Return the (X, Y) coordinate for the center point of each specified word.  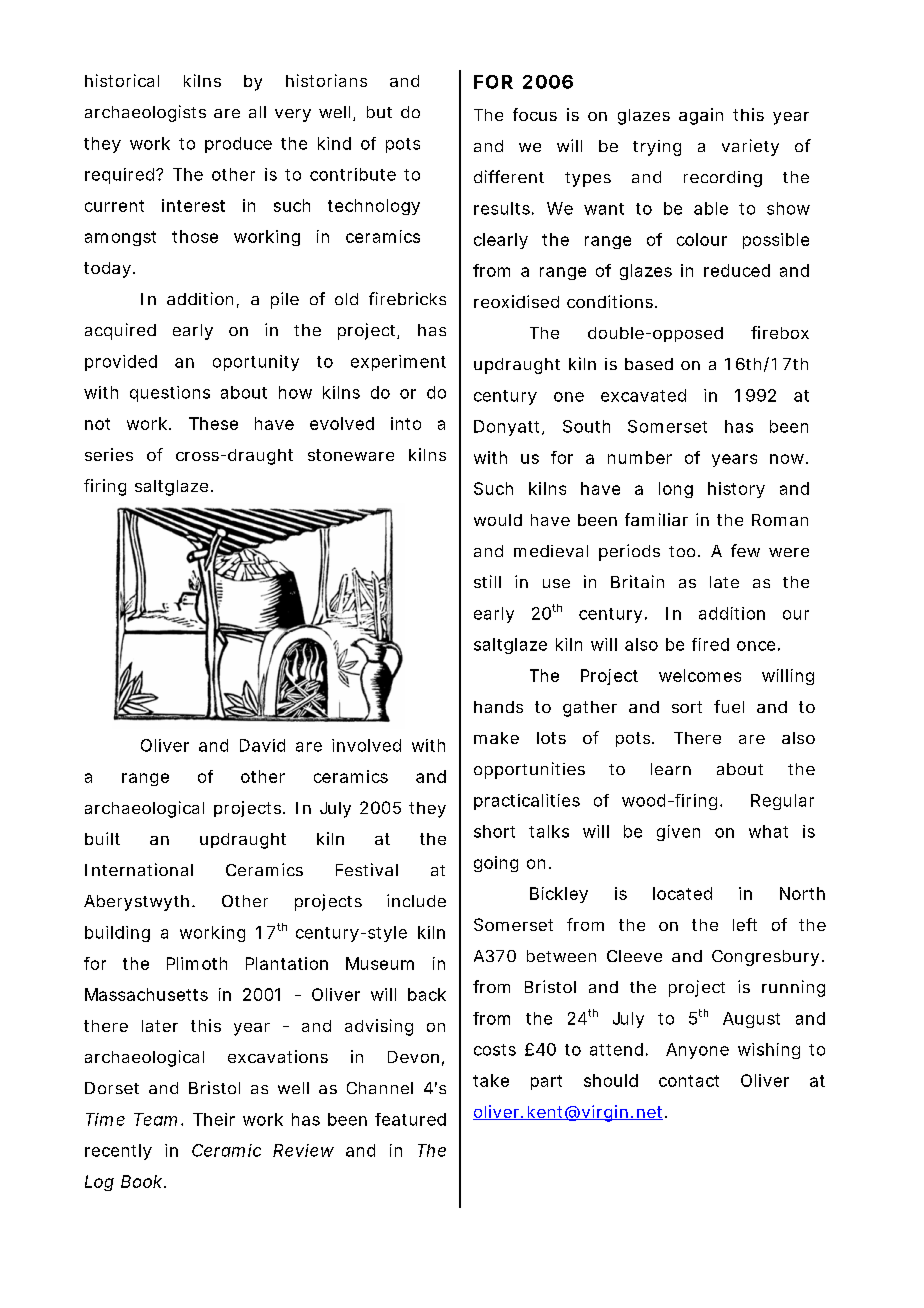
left (745, 924)
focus (535, 114)
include (416, 900)
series (109, 454)
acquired (120, 331)
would (498, 520)
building (117, 934)
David (262, 745)
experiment (398, 363)
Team (155, 1119)
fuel (729, 706)
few (745, 550)
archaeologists (145, 113)
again (701, 116)
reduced (737, 270)
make (496, 738)
